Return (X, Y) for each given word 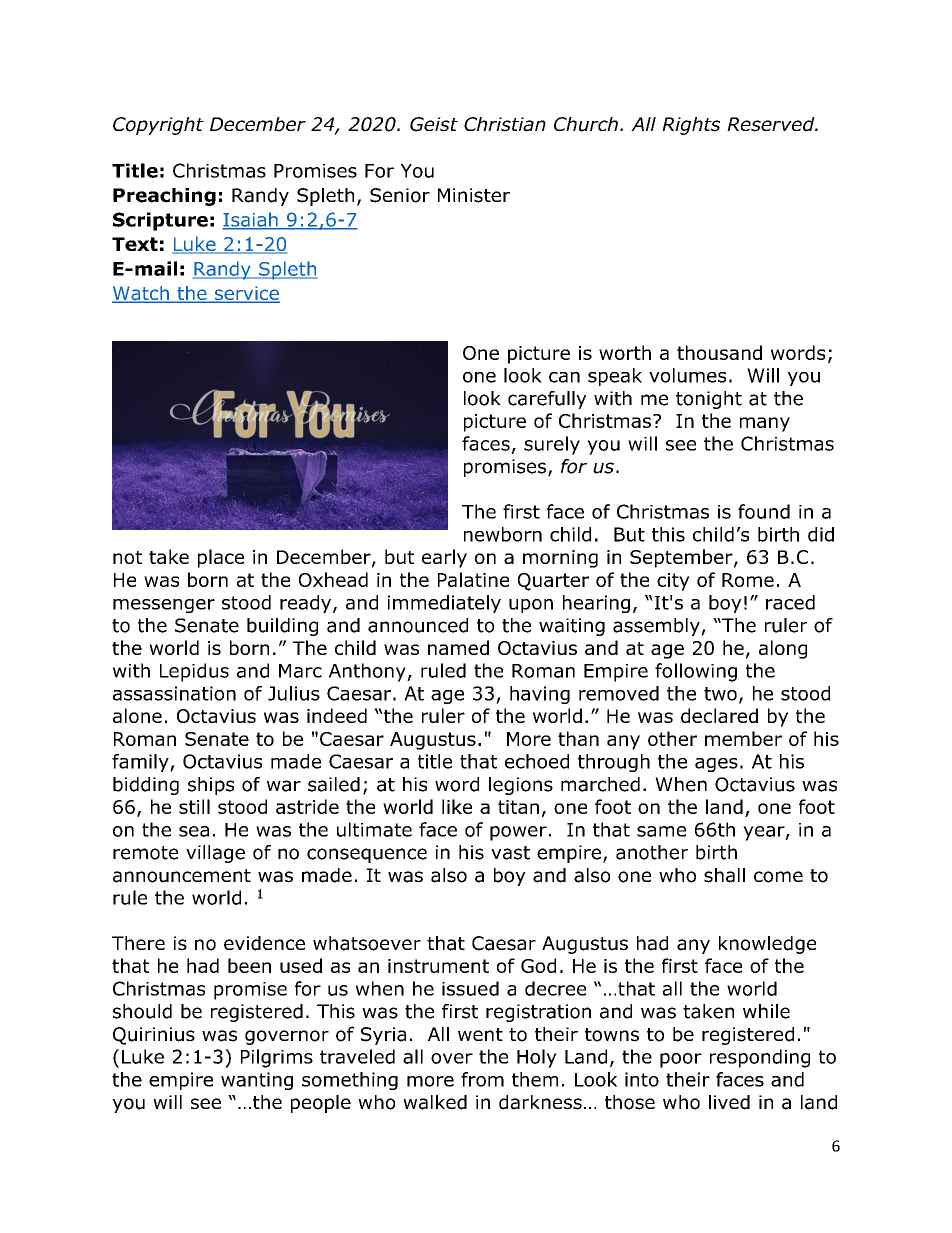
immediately (444, 604)
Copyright (158, 126)
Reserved (772, 124)
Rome (748, 580)
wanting (257, 1081)
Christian (505, 124)
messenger (164, 606)
